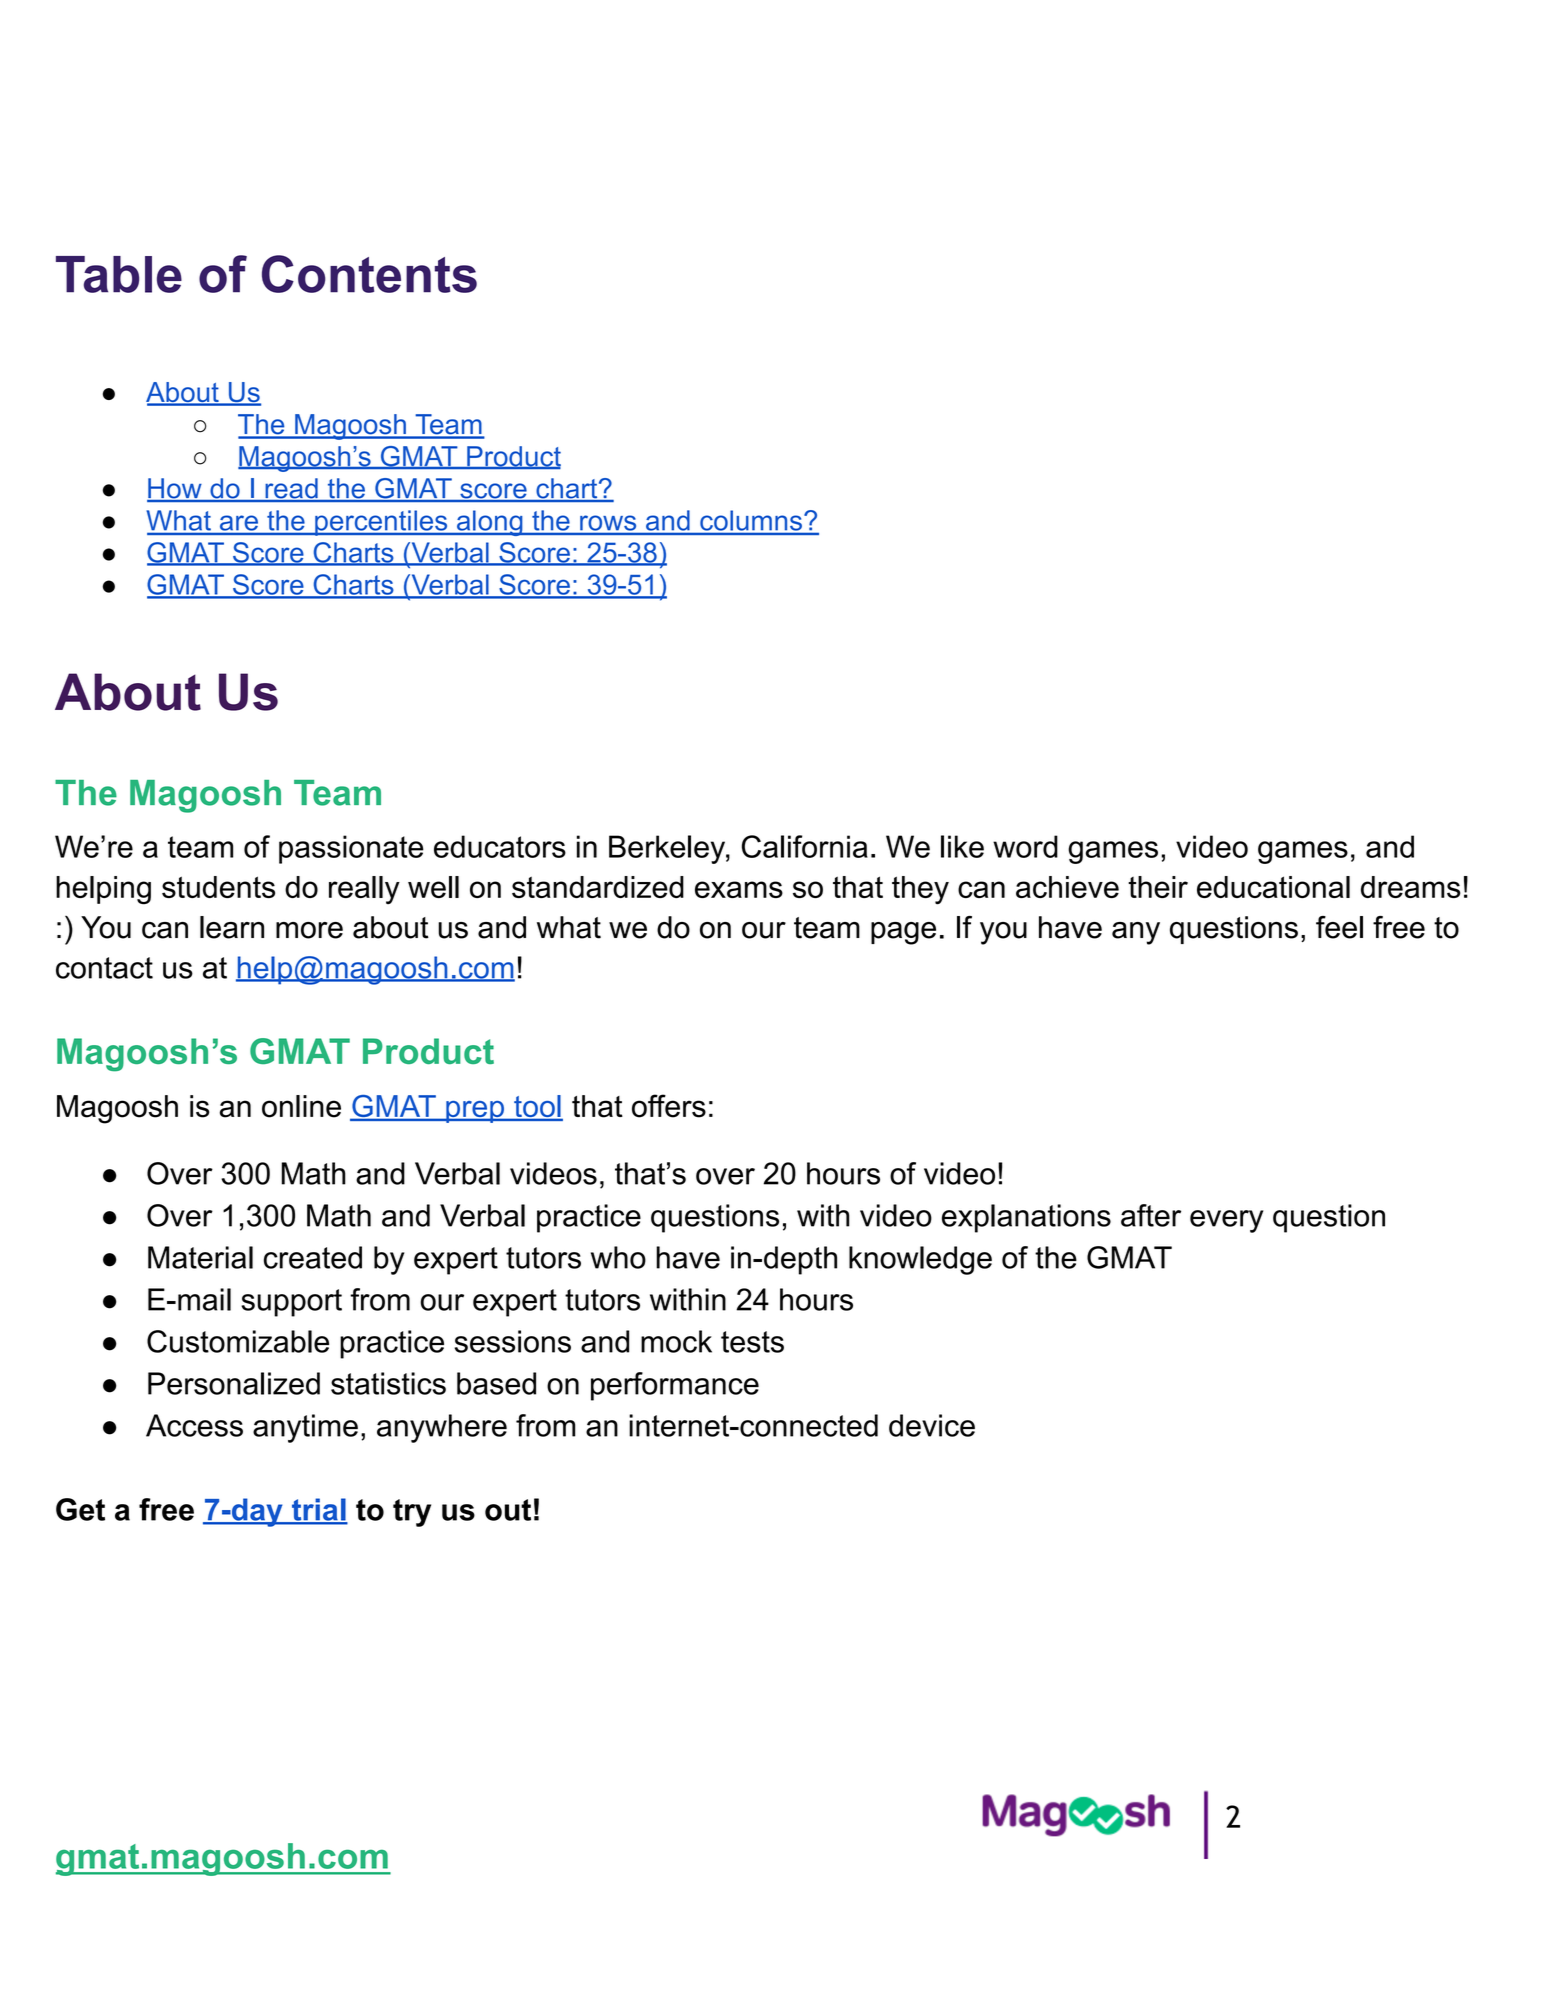 This screenshot has width=1552, height=2009. What do you see at coordinates (194, 1425) in the screenshot?
I see `Access` at bounding box center [194, 1425].
